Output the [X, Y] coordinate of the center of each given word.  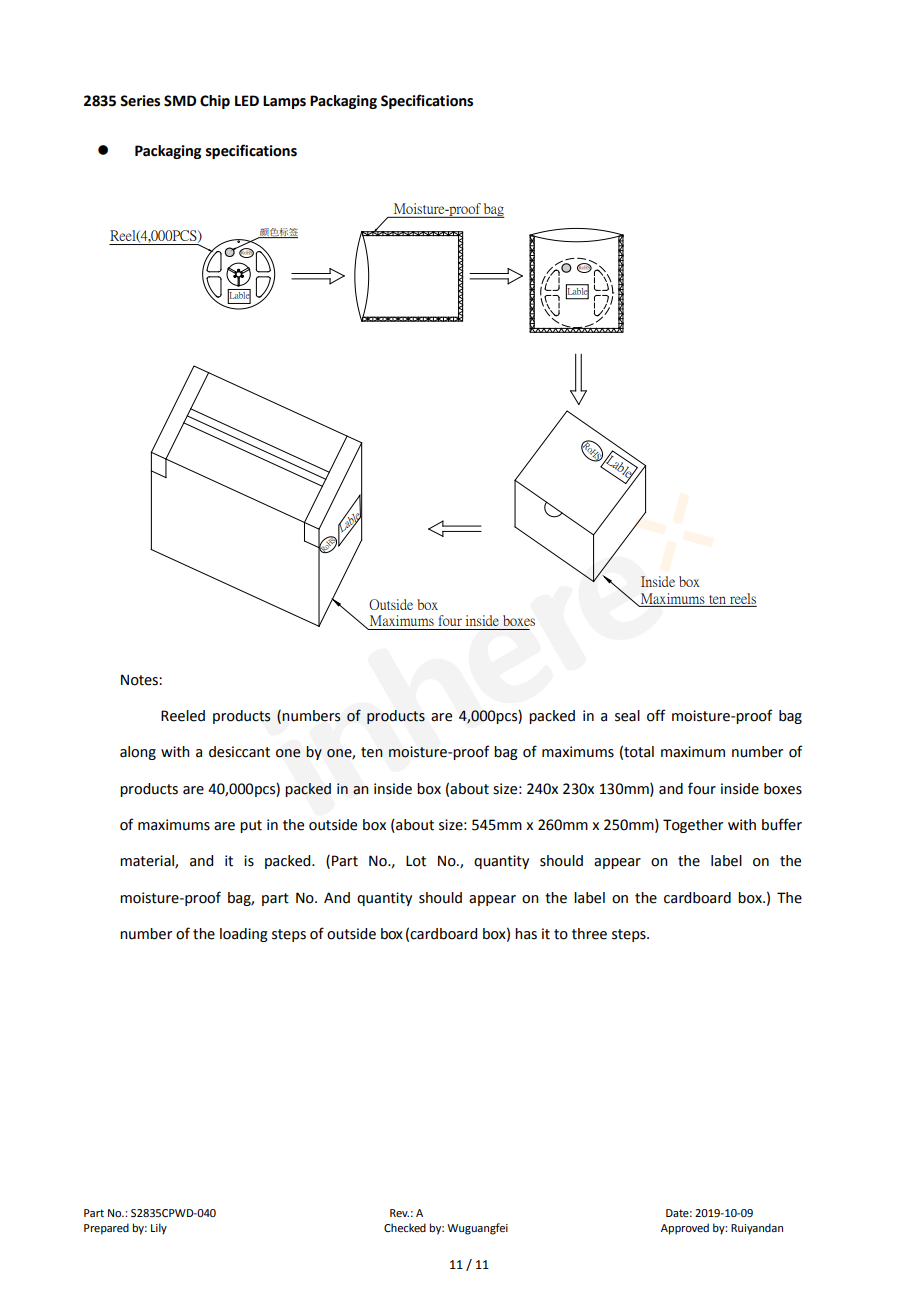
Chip [215, 102]
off [656, 715]
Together [693, 826]
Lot [416, 861]
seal [627, 716]
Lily [159, 1229]
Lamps [284, 102]
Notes [140, 680]
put [251, 826]
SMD [180, 101]
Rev [399, 1213]
